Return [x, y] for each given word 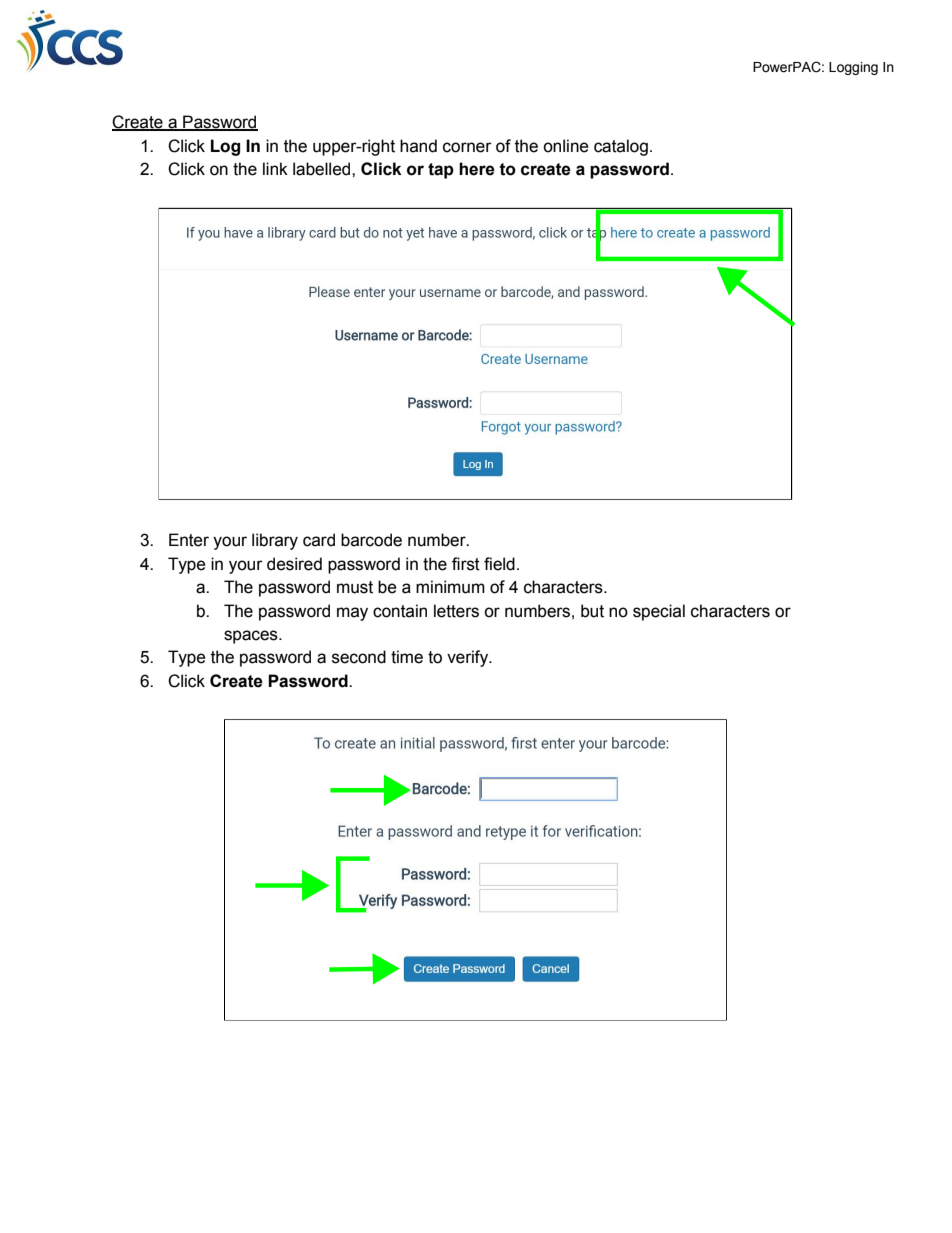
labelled [323, 169]
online [566, 146]
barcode [371, 540]
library [275, 541]
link [275, 168]
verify [469, 658]
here [477, 169]
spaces [252, 637]
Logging [853, 68]
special [659, 612]
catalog [621, 147]
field [499, 564]
